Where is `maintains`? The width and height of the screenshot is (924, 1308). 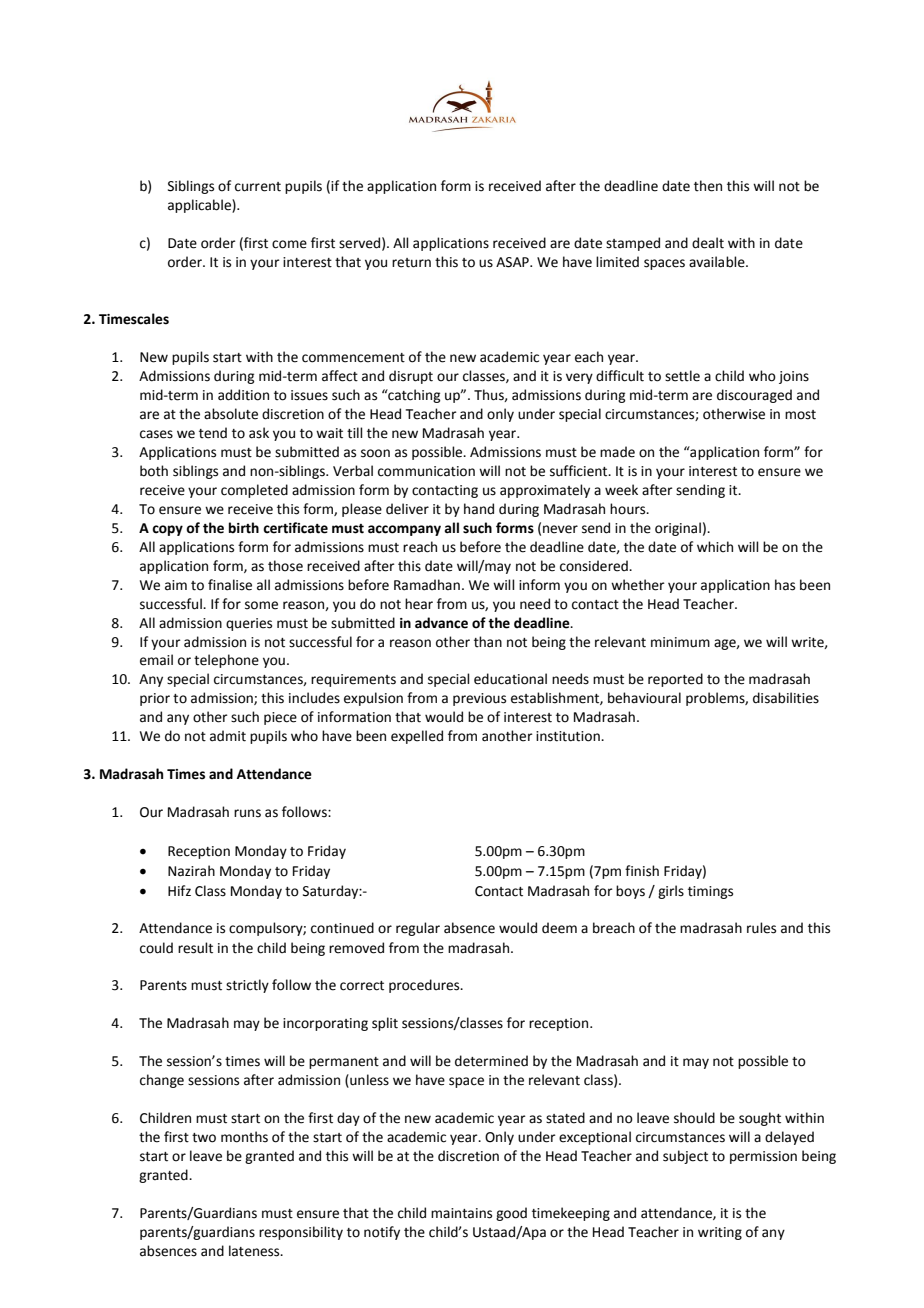 maintains is located at coordinates (461, 1213).
